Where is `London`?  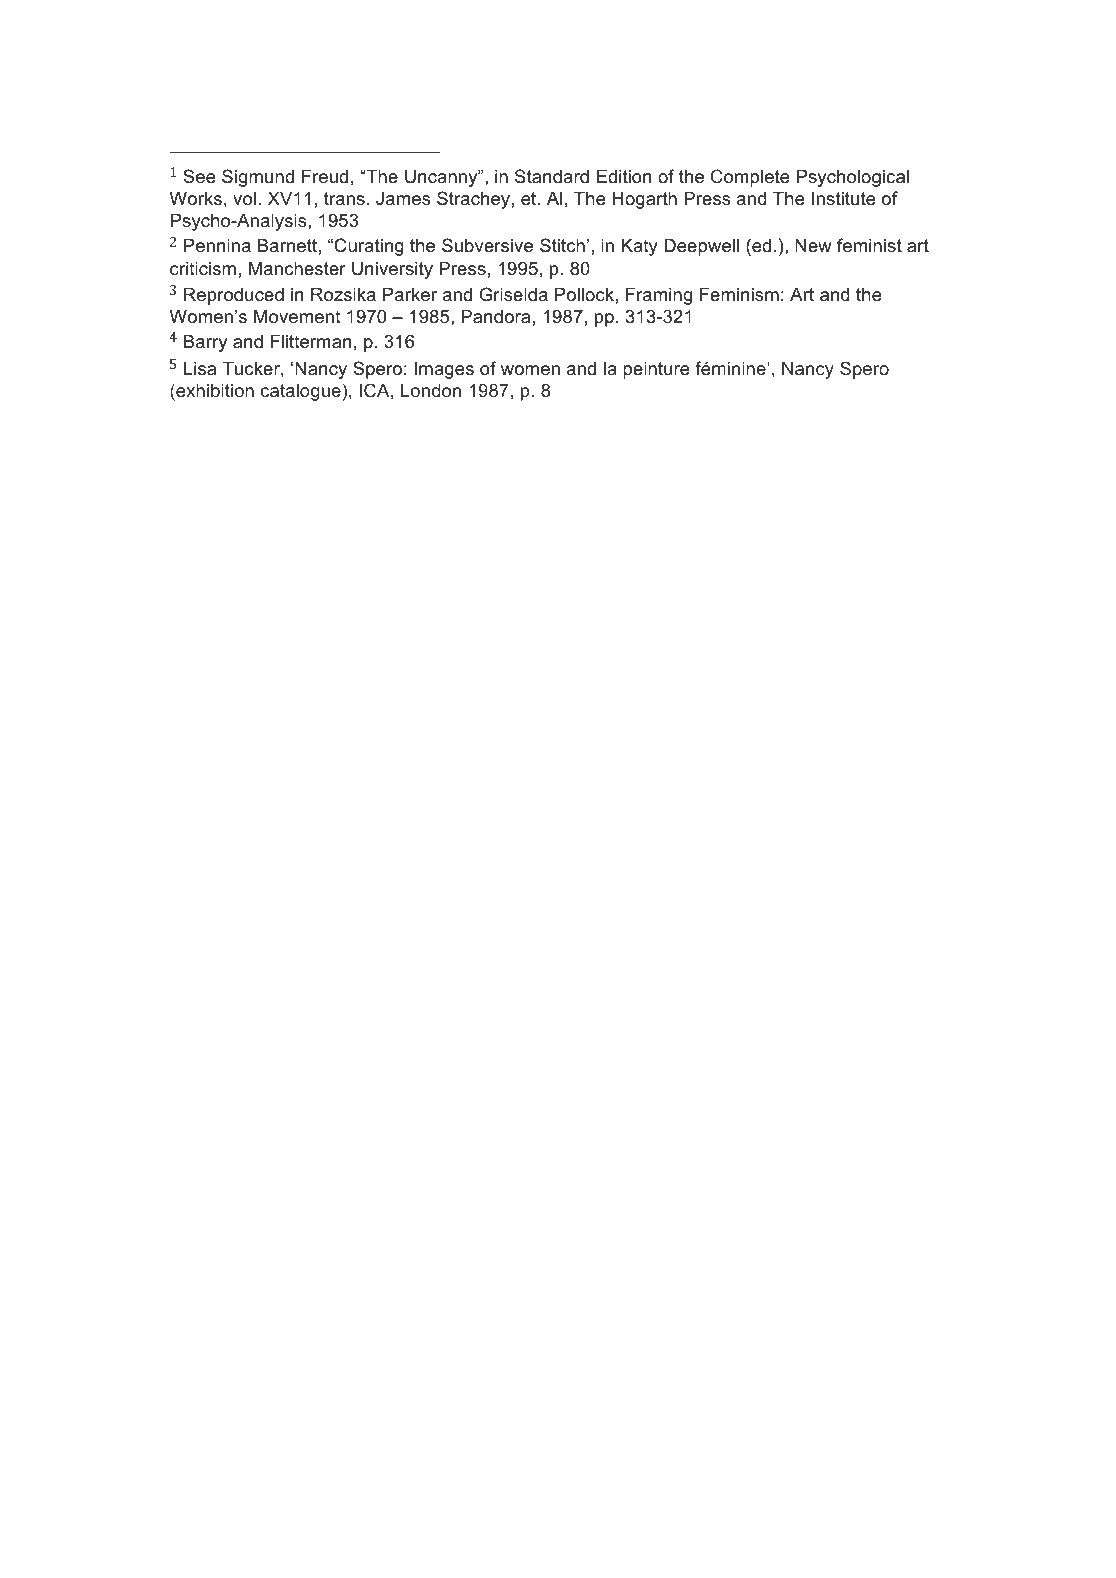
London is located at coordinates (431, 390).
